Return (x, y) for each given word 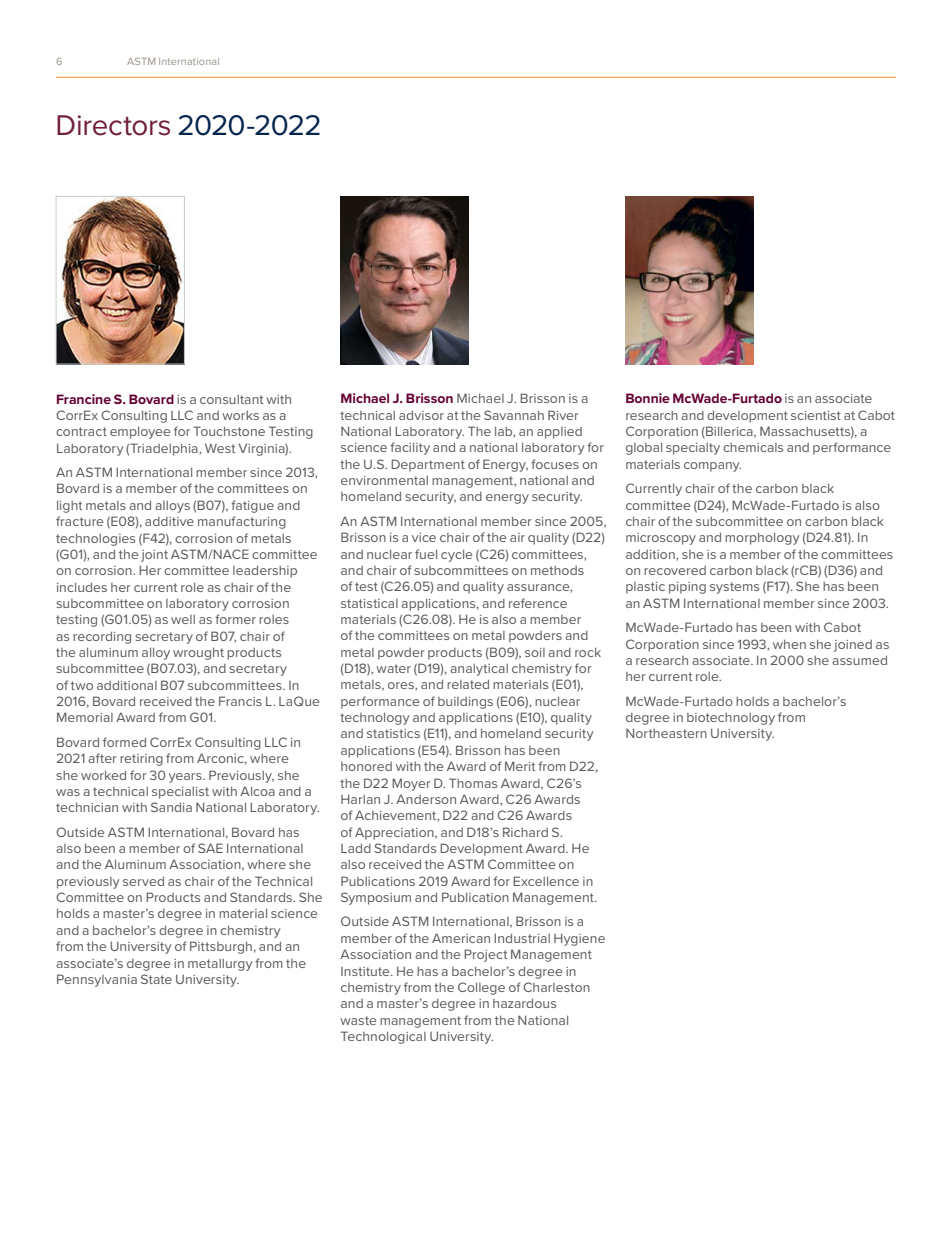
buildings (465, 703)
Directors (113, 125)
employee (140, 432)
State (156, 979)
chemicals (753, 447)
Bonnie (648, 398)
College (481, 988)
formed (124, 742)
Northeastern (666, 733)
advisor (421, 415)
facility (410, 448)
